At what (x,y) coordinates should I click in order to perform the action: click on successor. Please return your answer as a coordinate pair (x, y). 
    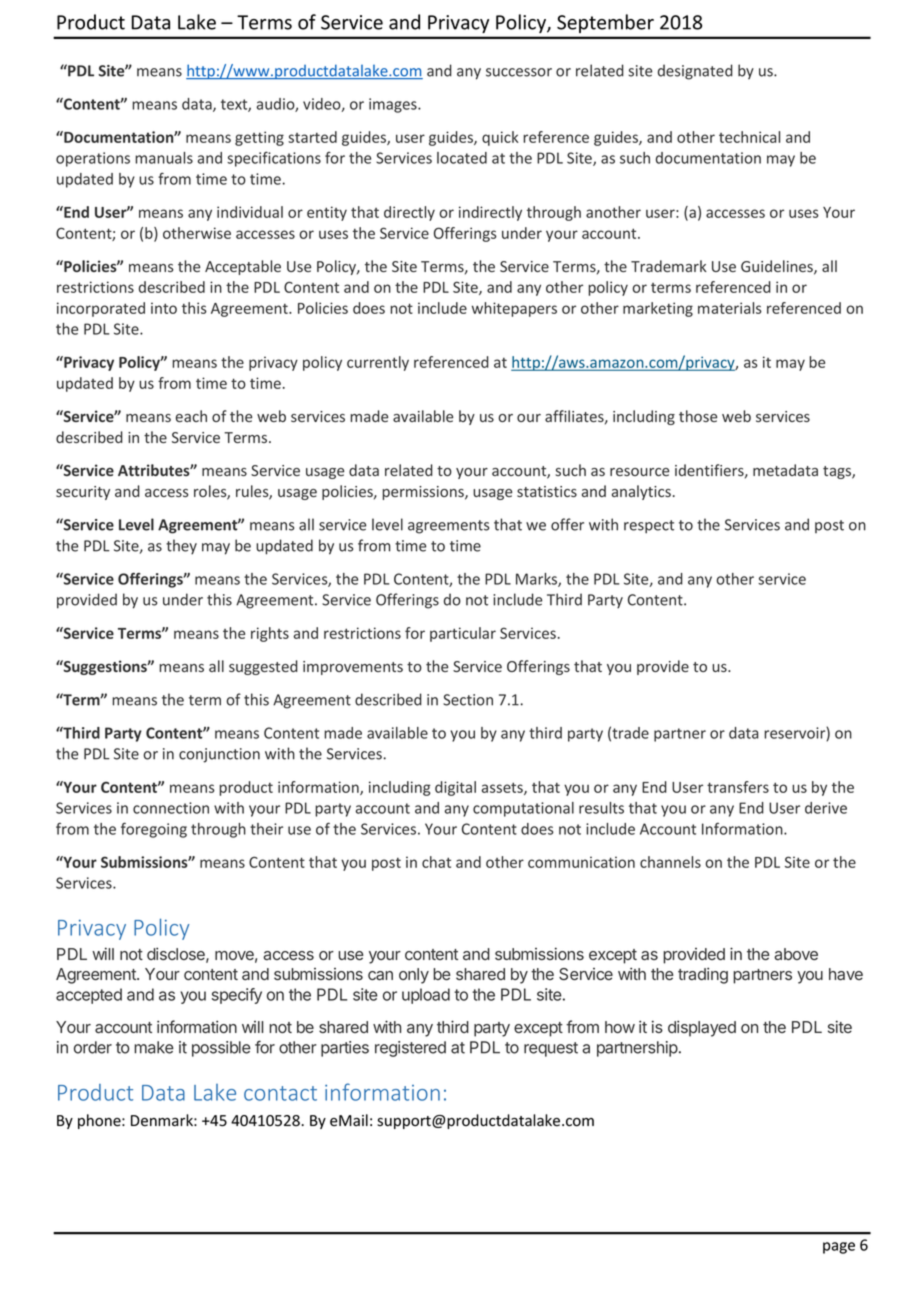
    Looking at the image, I should click on (519, 72).
